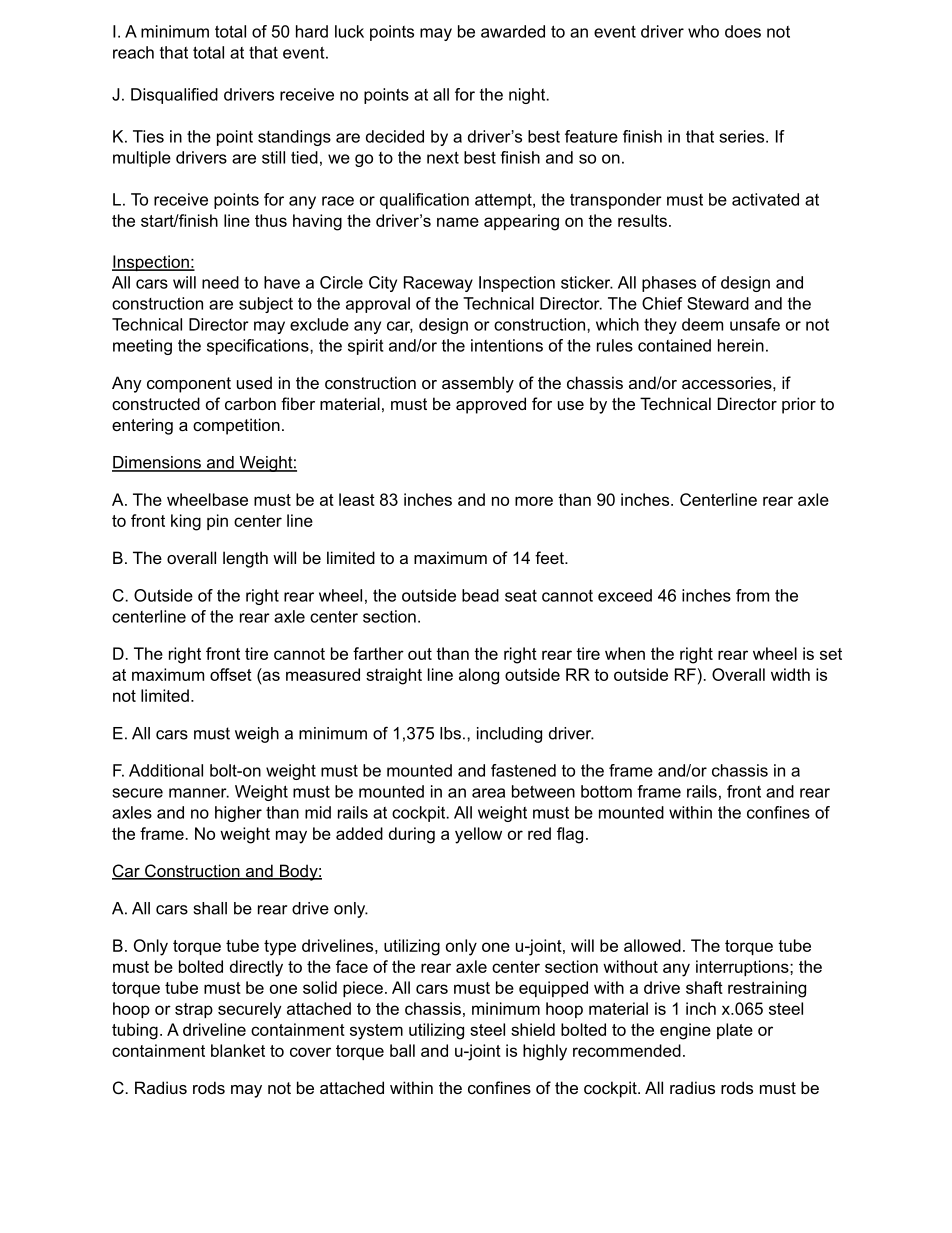 The image size is (952, 1233). I want to click on plate, so click(735, 1031).
